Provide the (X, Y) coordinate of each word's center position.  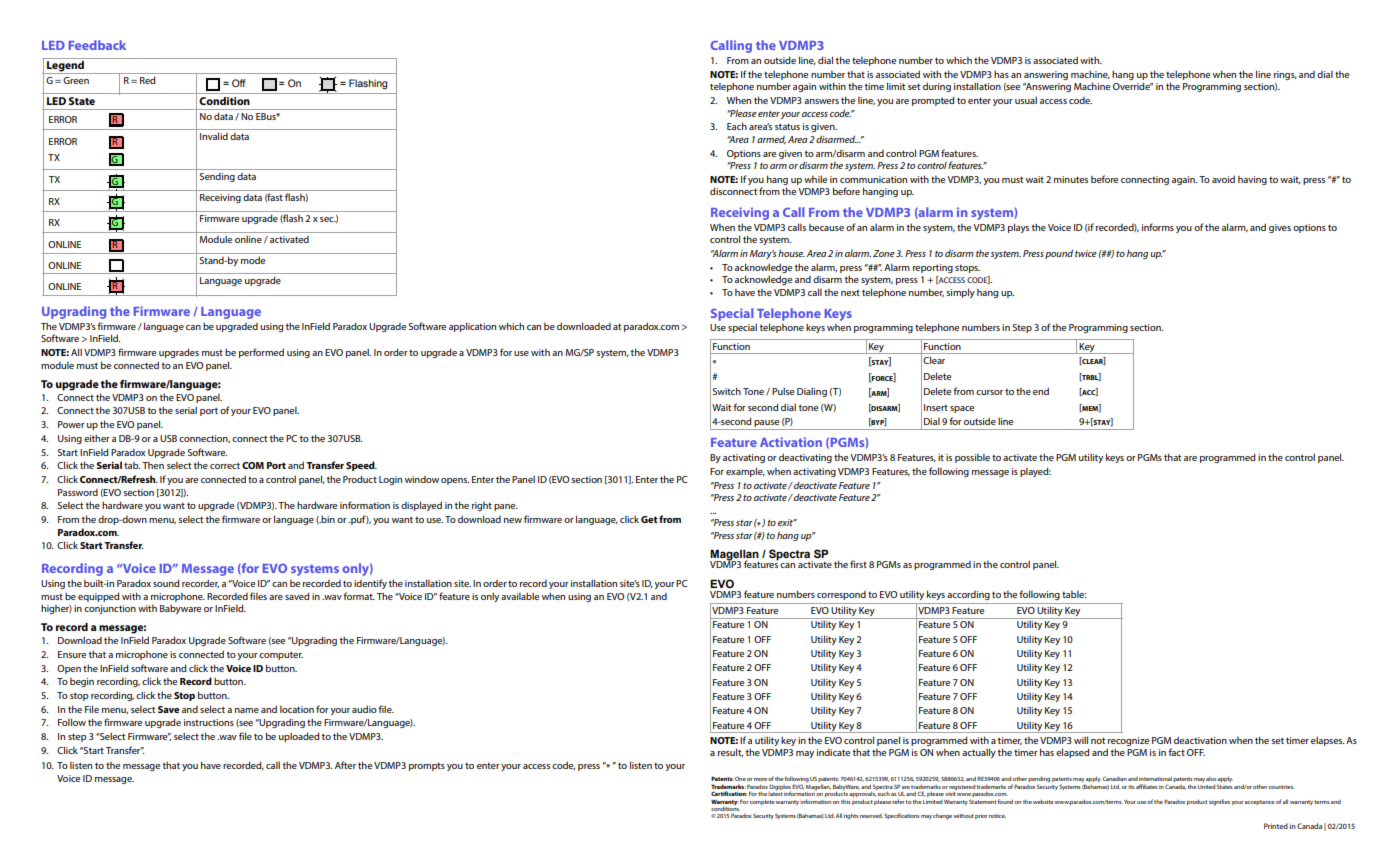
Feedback (97, 45)
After (345, 765)
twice (1086, 253)
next (850, 292)
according (968, 595)
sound (166, 583)
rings (1285, 75)
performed (261, 353)
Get (649, 519)
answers (821, 101)
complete (762, 802)
